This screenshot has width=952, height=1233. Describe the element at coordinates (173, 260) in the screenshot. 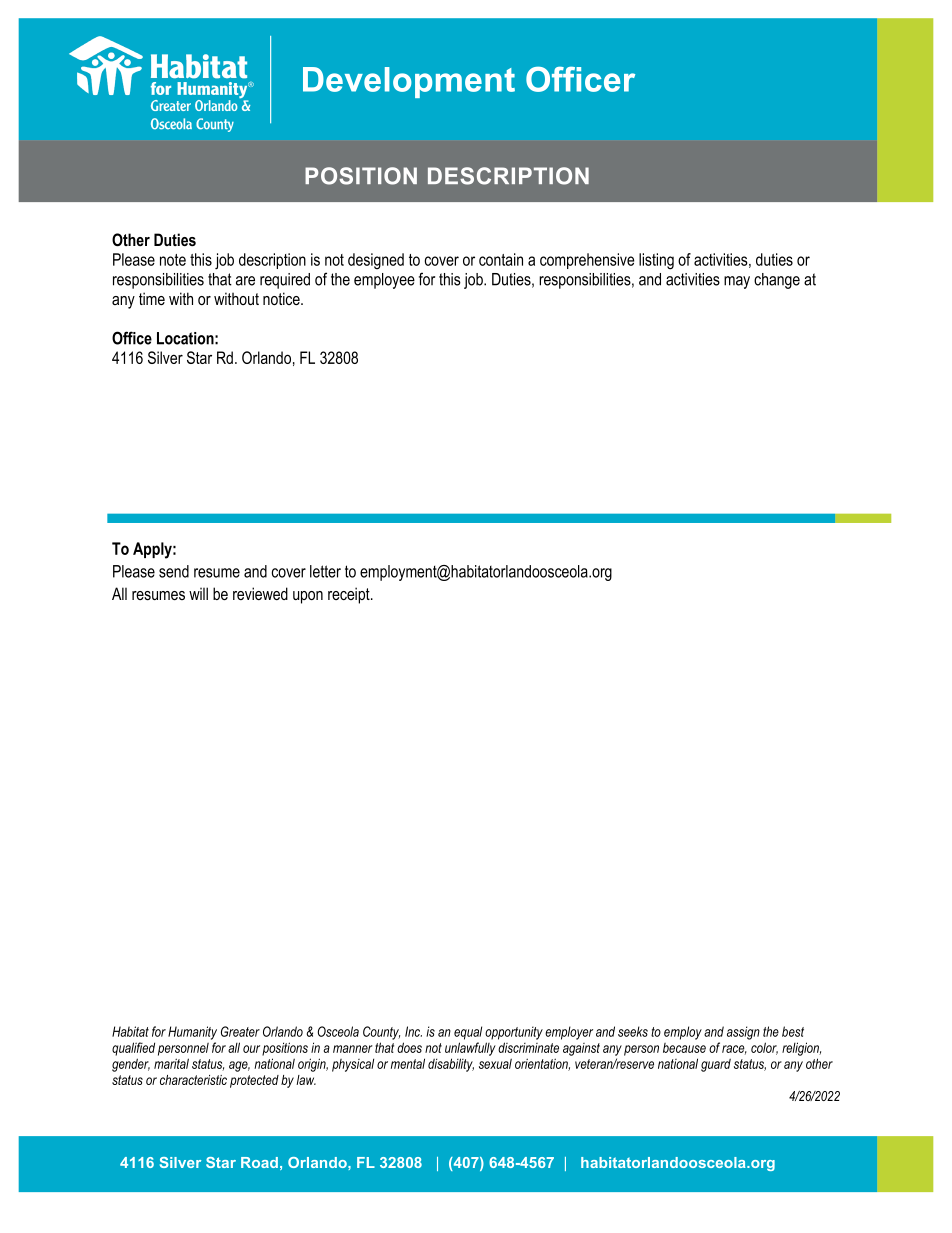

I see `note` at that location.
